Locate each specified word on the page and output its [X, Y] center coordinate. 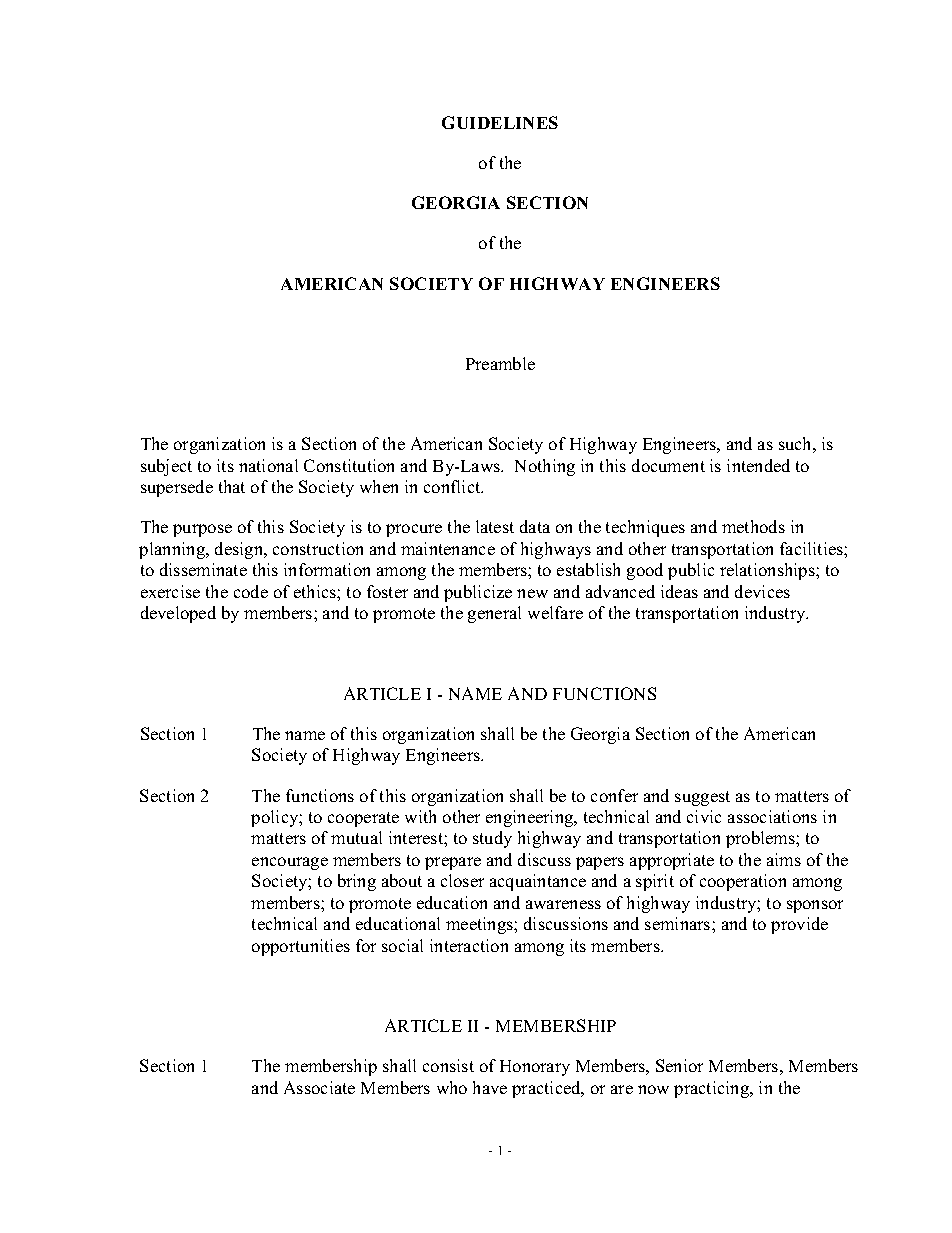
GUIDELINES [500, 122]
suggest [702, 798]
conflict [453, 486]
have [490, 1087]
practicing [713, 1089]
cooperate [363, 819]
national [268, 465]
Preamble [500, 363]
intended [758, 465]
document [668, 465]
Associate [319, 1087]
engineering [531, 818]
